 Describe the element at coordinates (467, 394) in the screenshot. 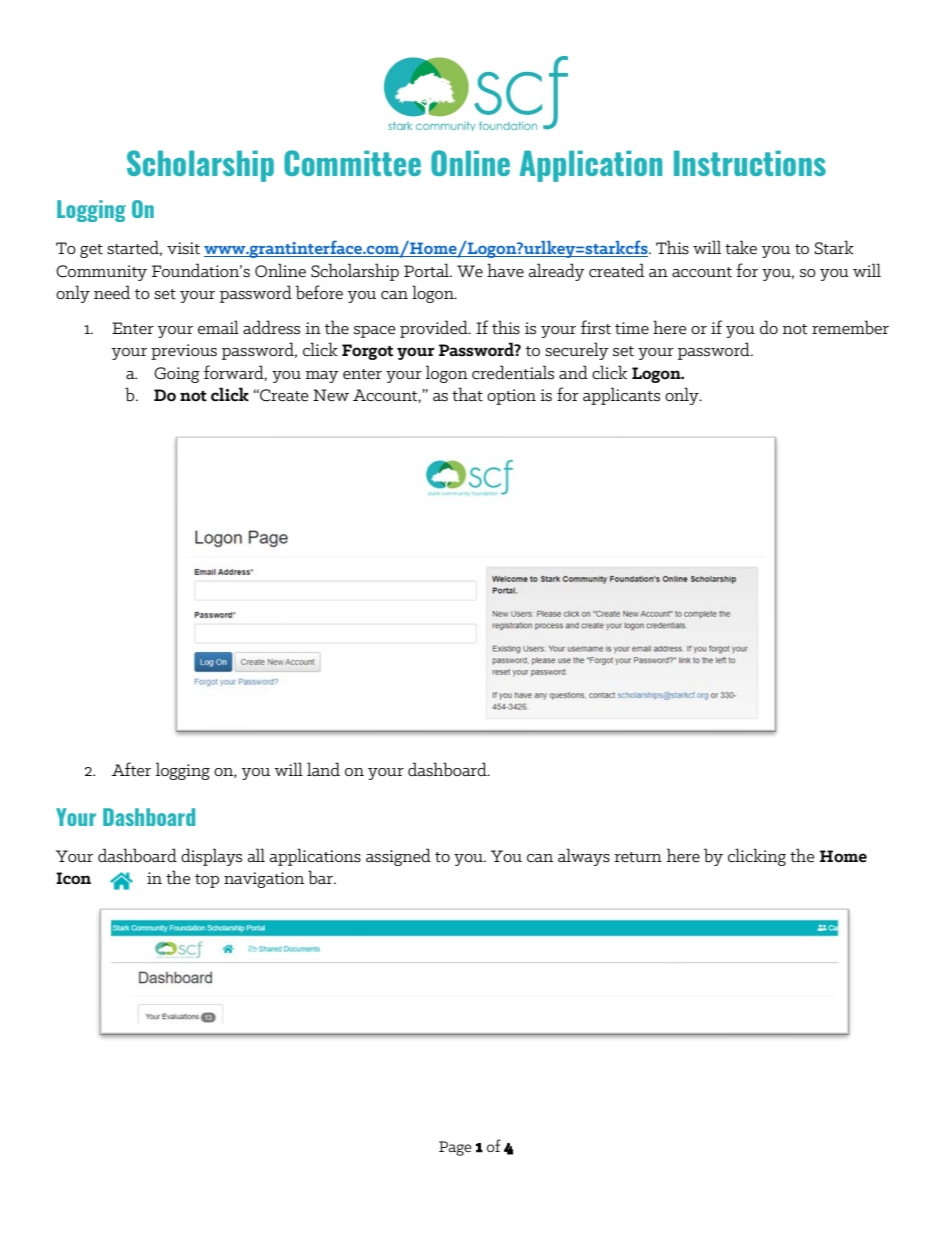

I see `that` at that location.
